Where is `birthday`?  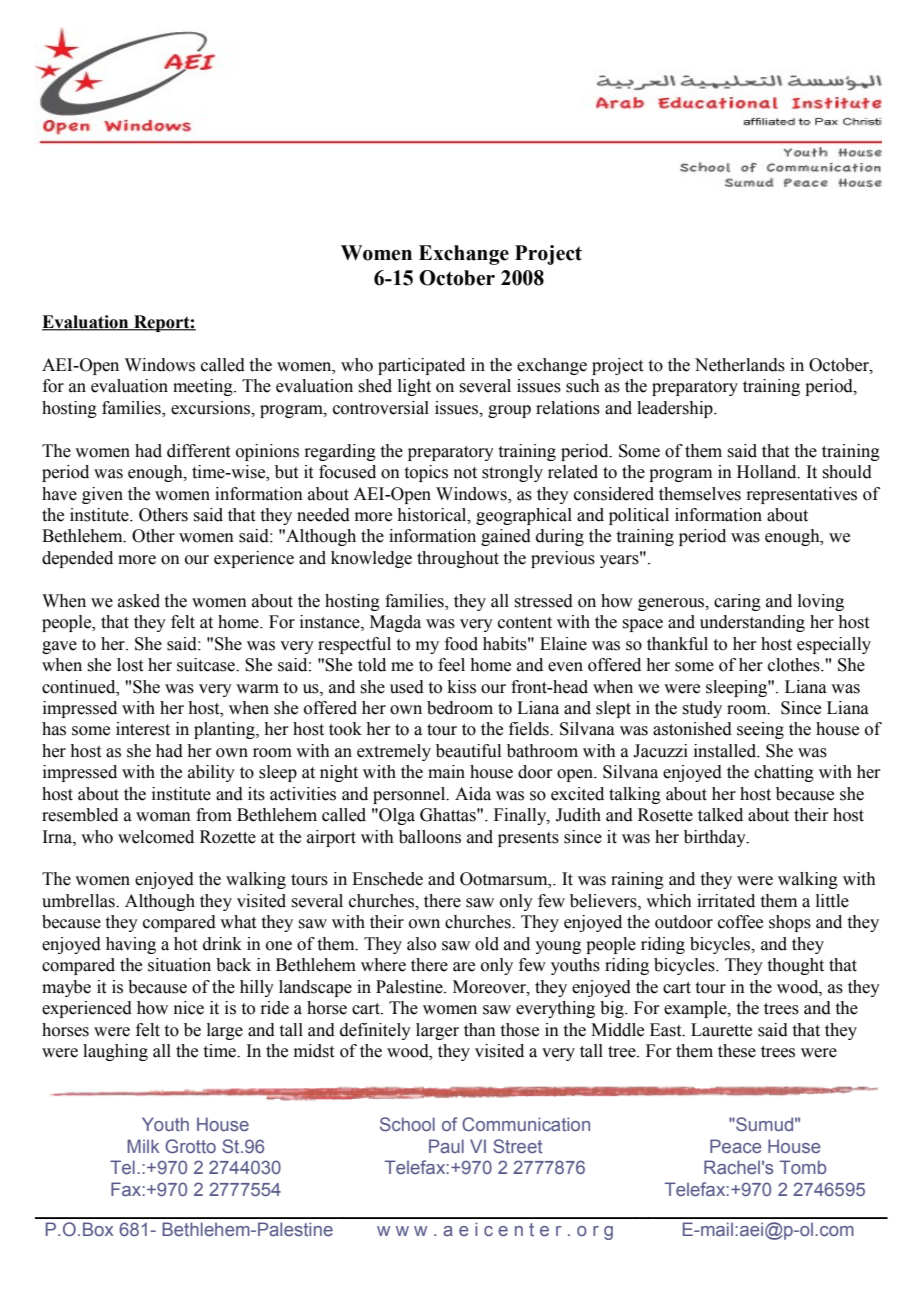
birthday is located at coordinates (716, 838).
